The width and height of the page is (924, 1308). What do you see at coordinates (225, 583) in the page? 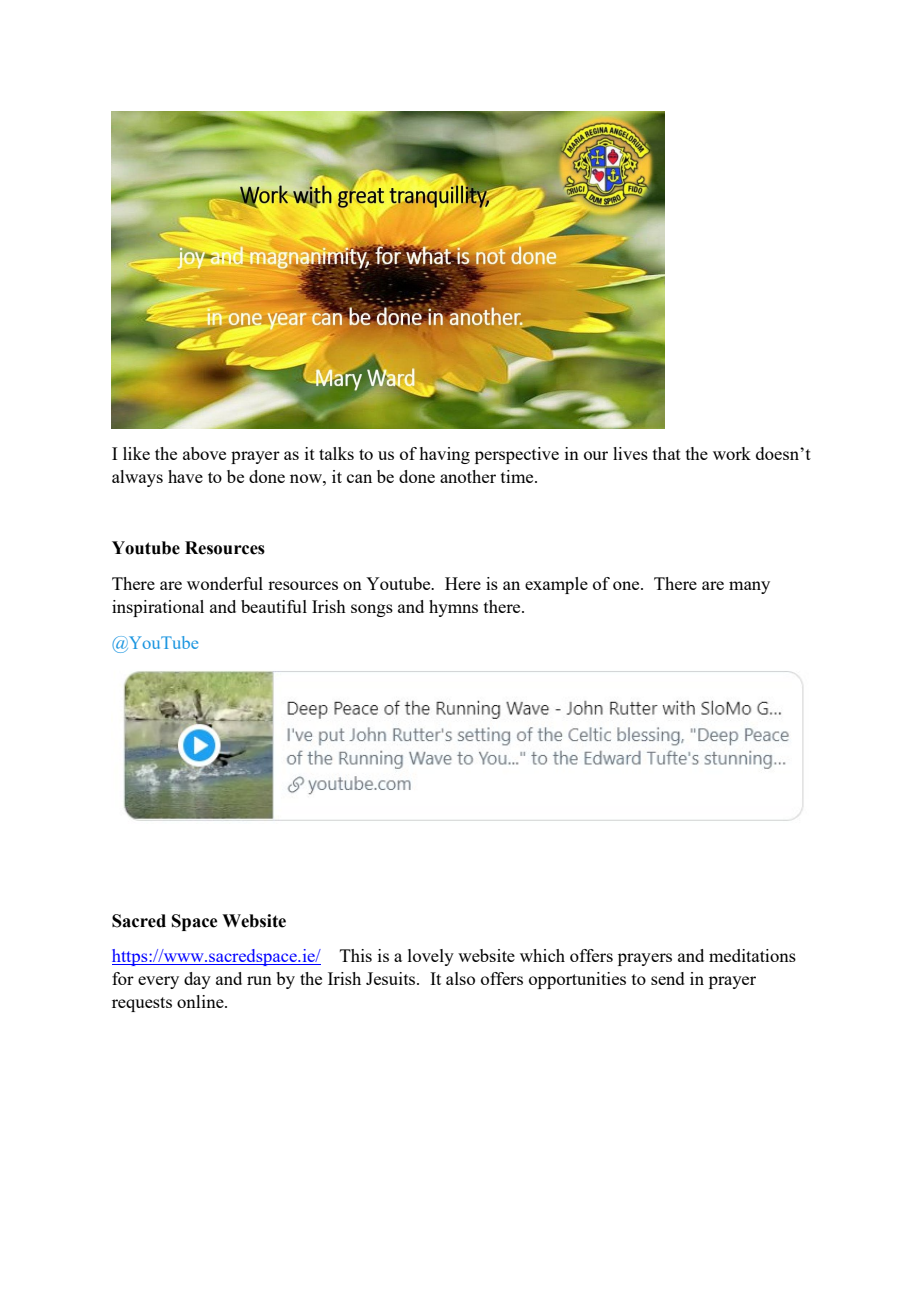
I see `wonderful` at bounding box center [225, 583].
